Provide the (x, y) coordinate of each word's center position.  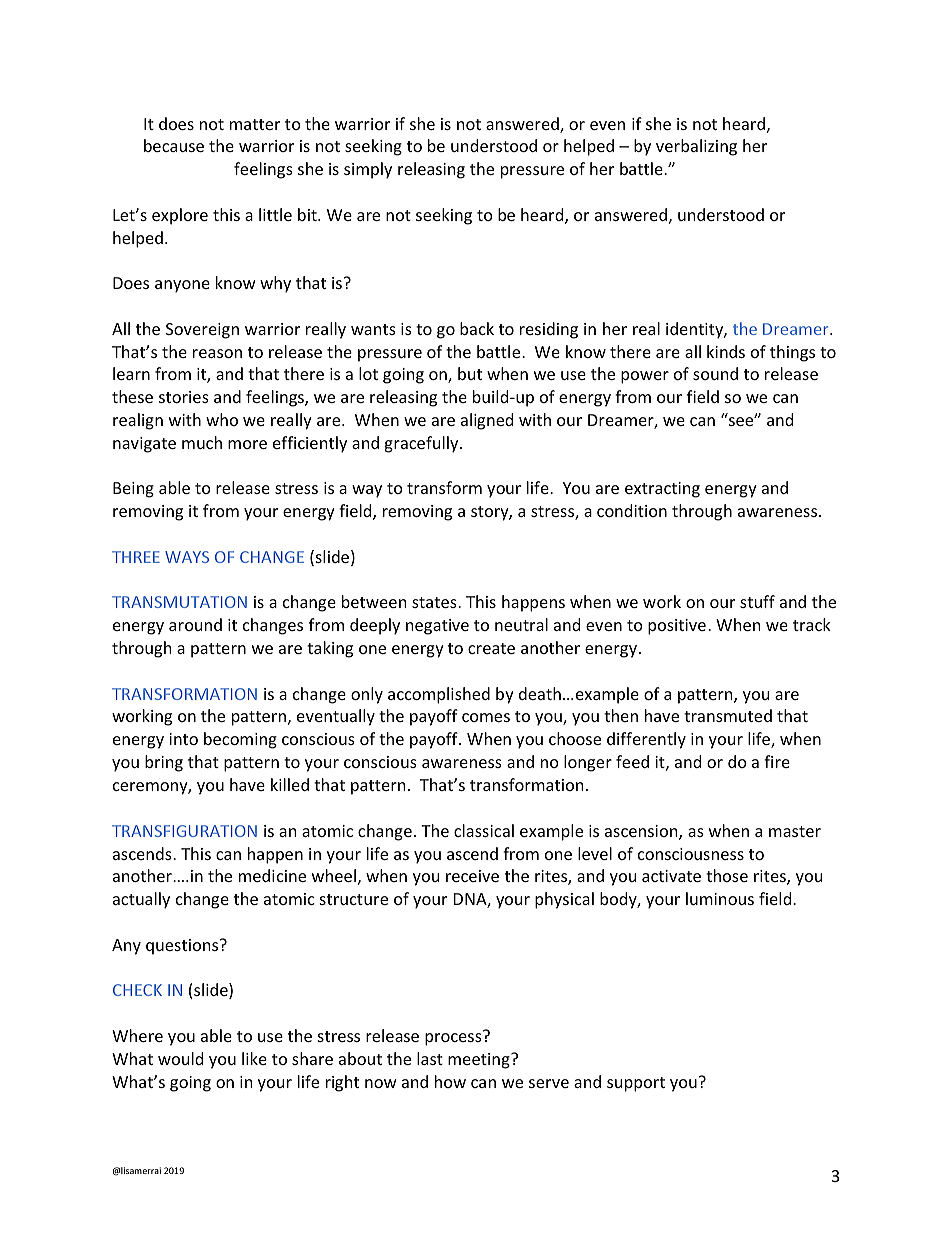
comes (486, 717)
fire (777, 761)
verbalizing (696, 147)
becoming (240, 740)
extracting (662, 490)
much (202, 442)
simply (368, 170)
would (180, 1058)
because (174, 145)
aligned (487, 421)
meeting (480, 1061)
